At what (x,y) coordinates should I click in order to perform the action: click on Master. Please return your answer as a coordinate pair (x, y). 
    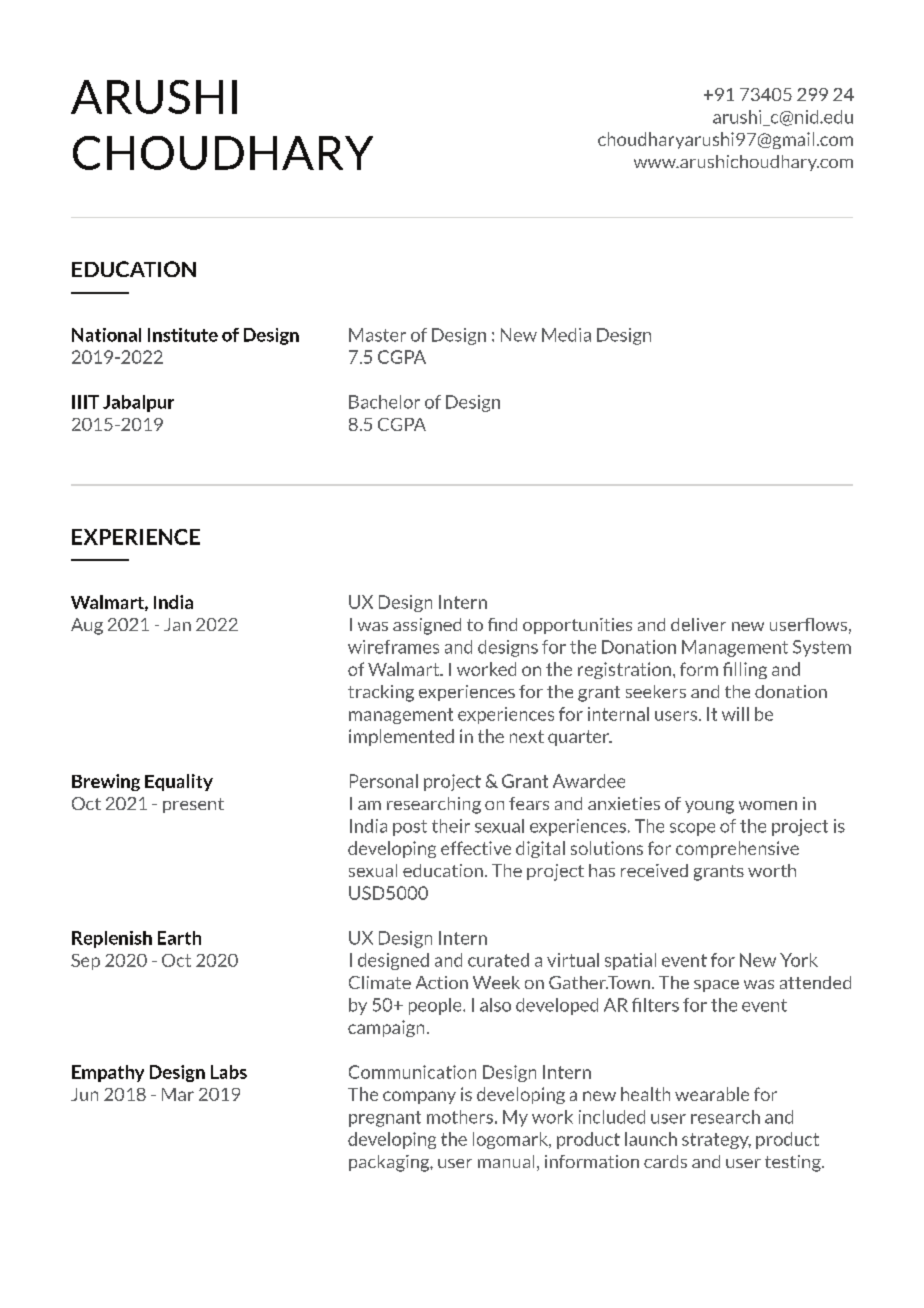
    Looking at the image, I should click on (377, 335).
